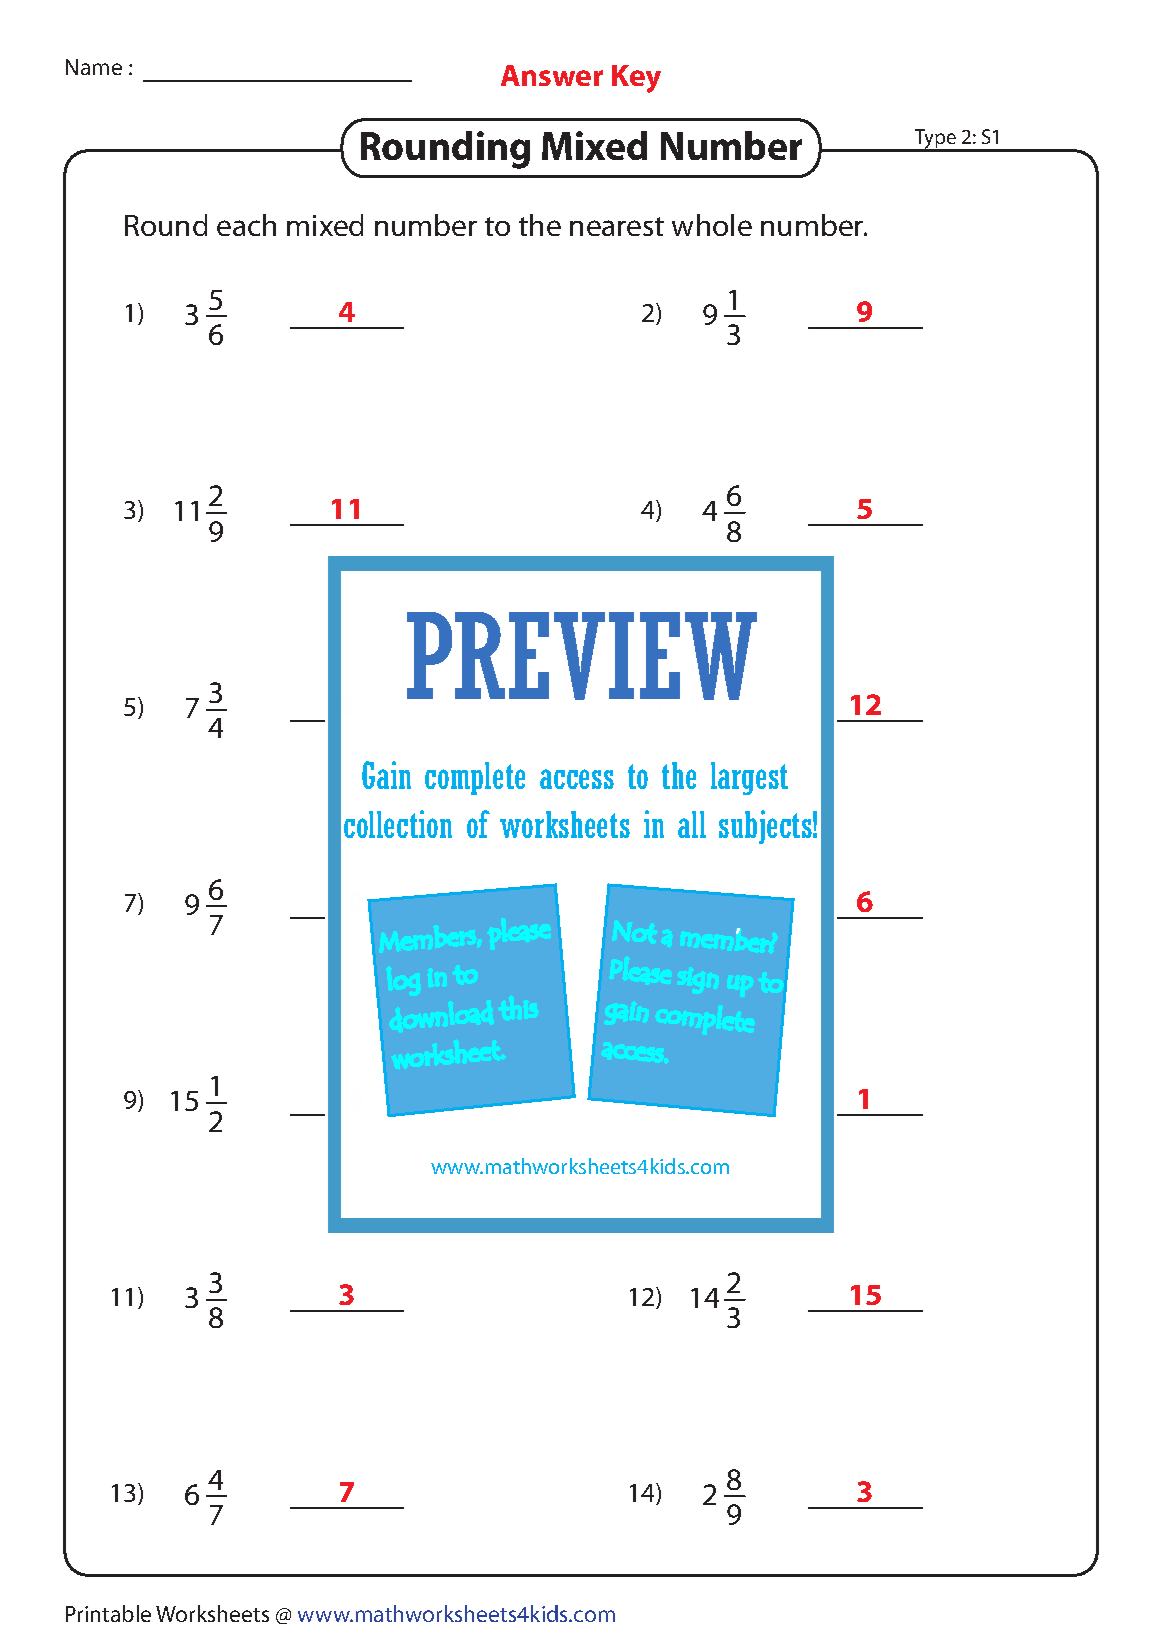  I want to click on each, so click(246, 225).
